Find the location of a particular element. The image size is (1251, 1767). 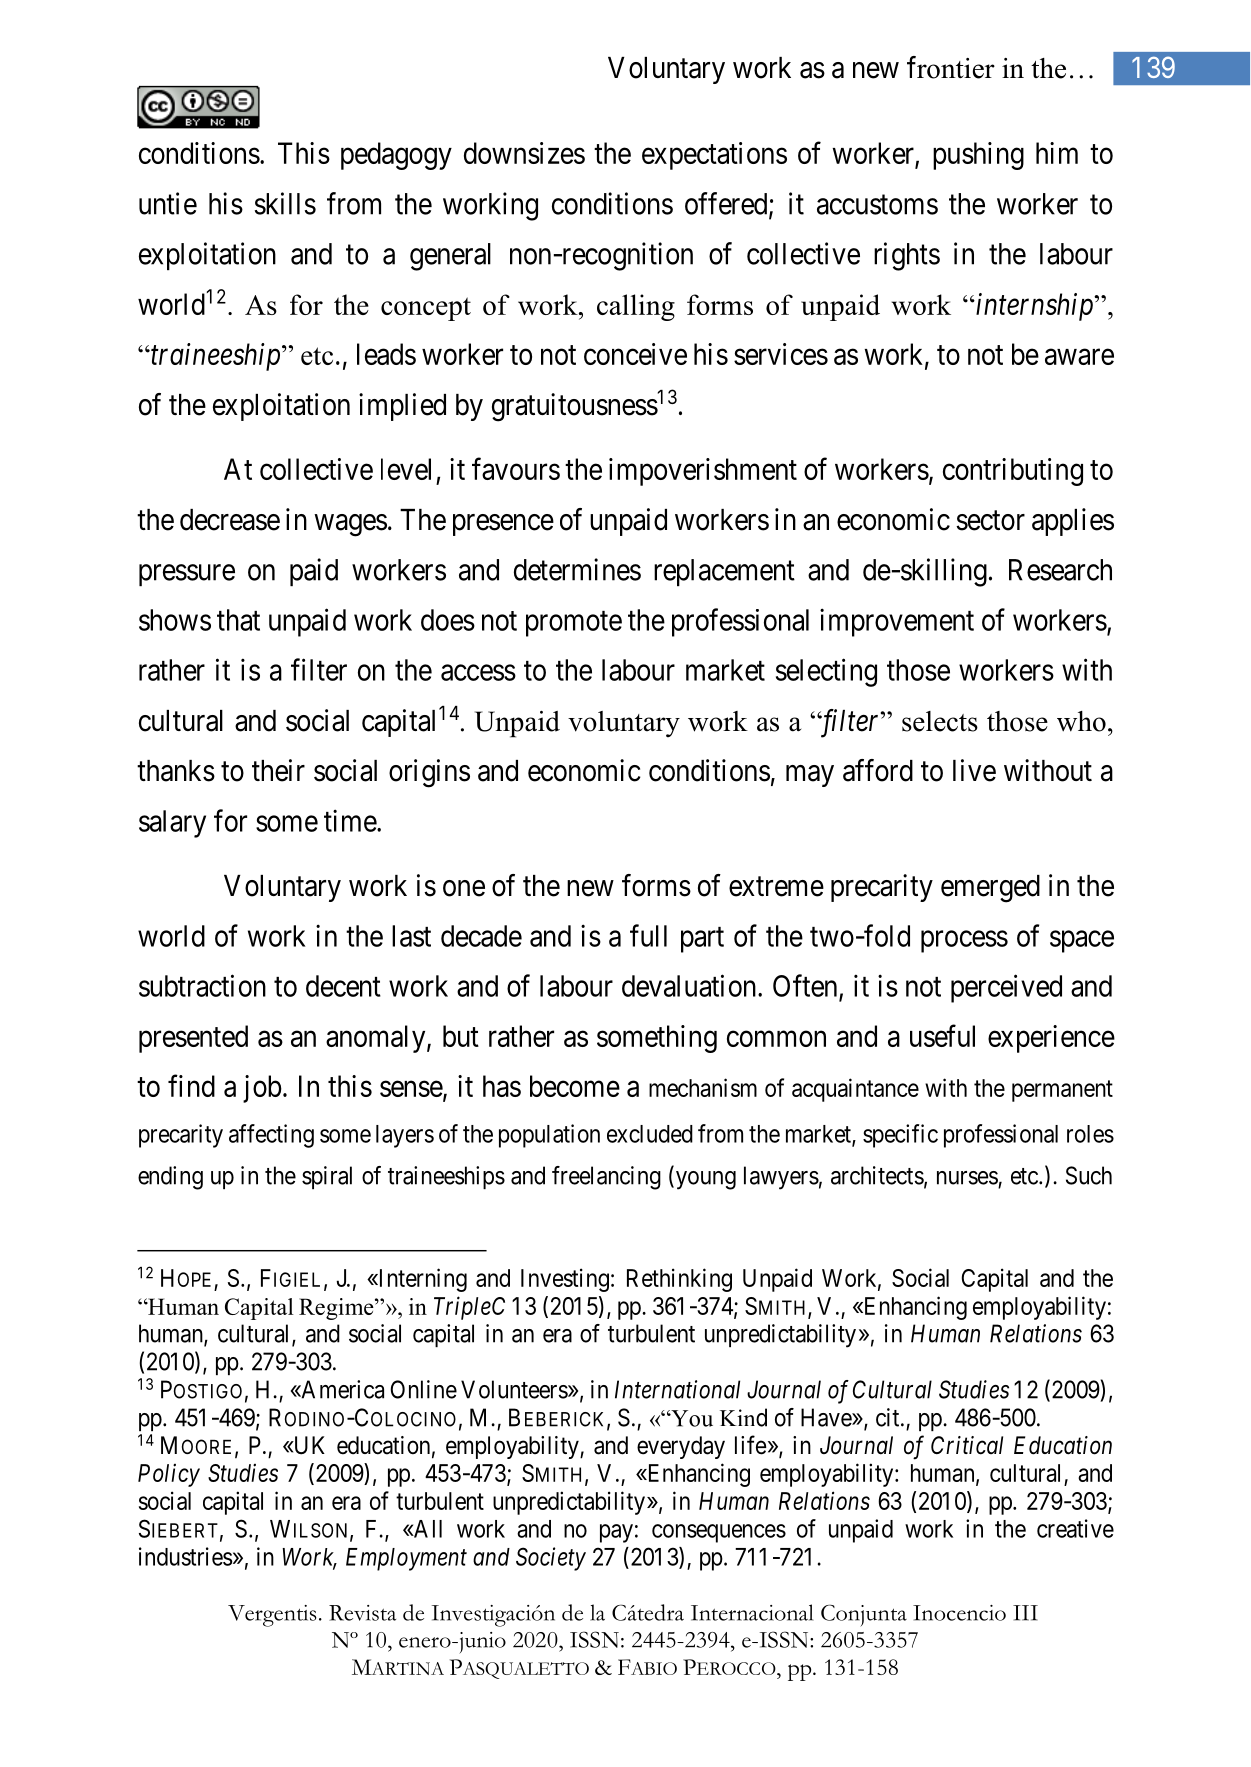

industries is located at coordinates (186, 1556).
